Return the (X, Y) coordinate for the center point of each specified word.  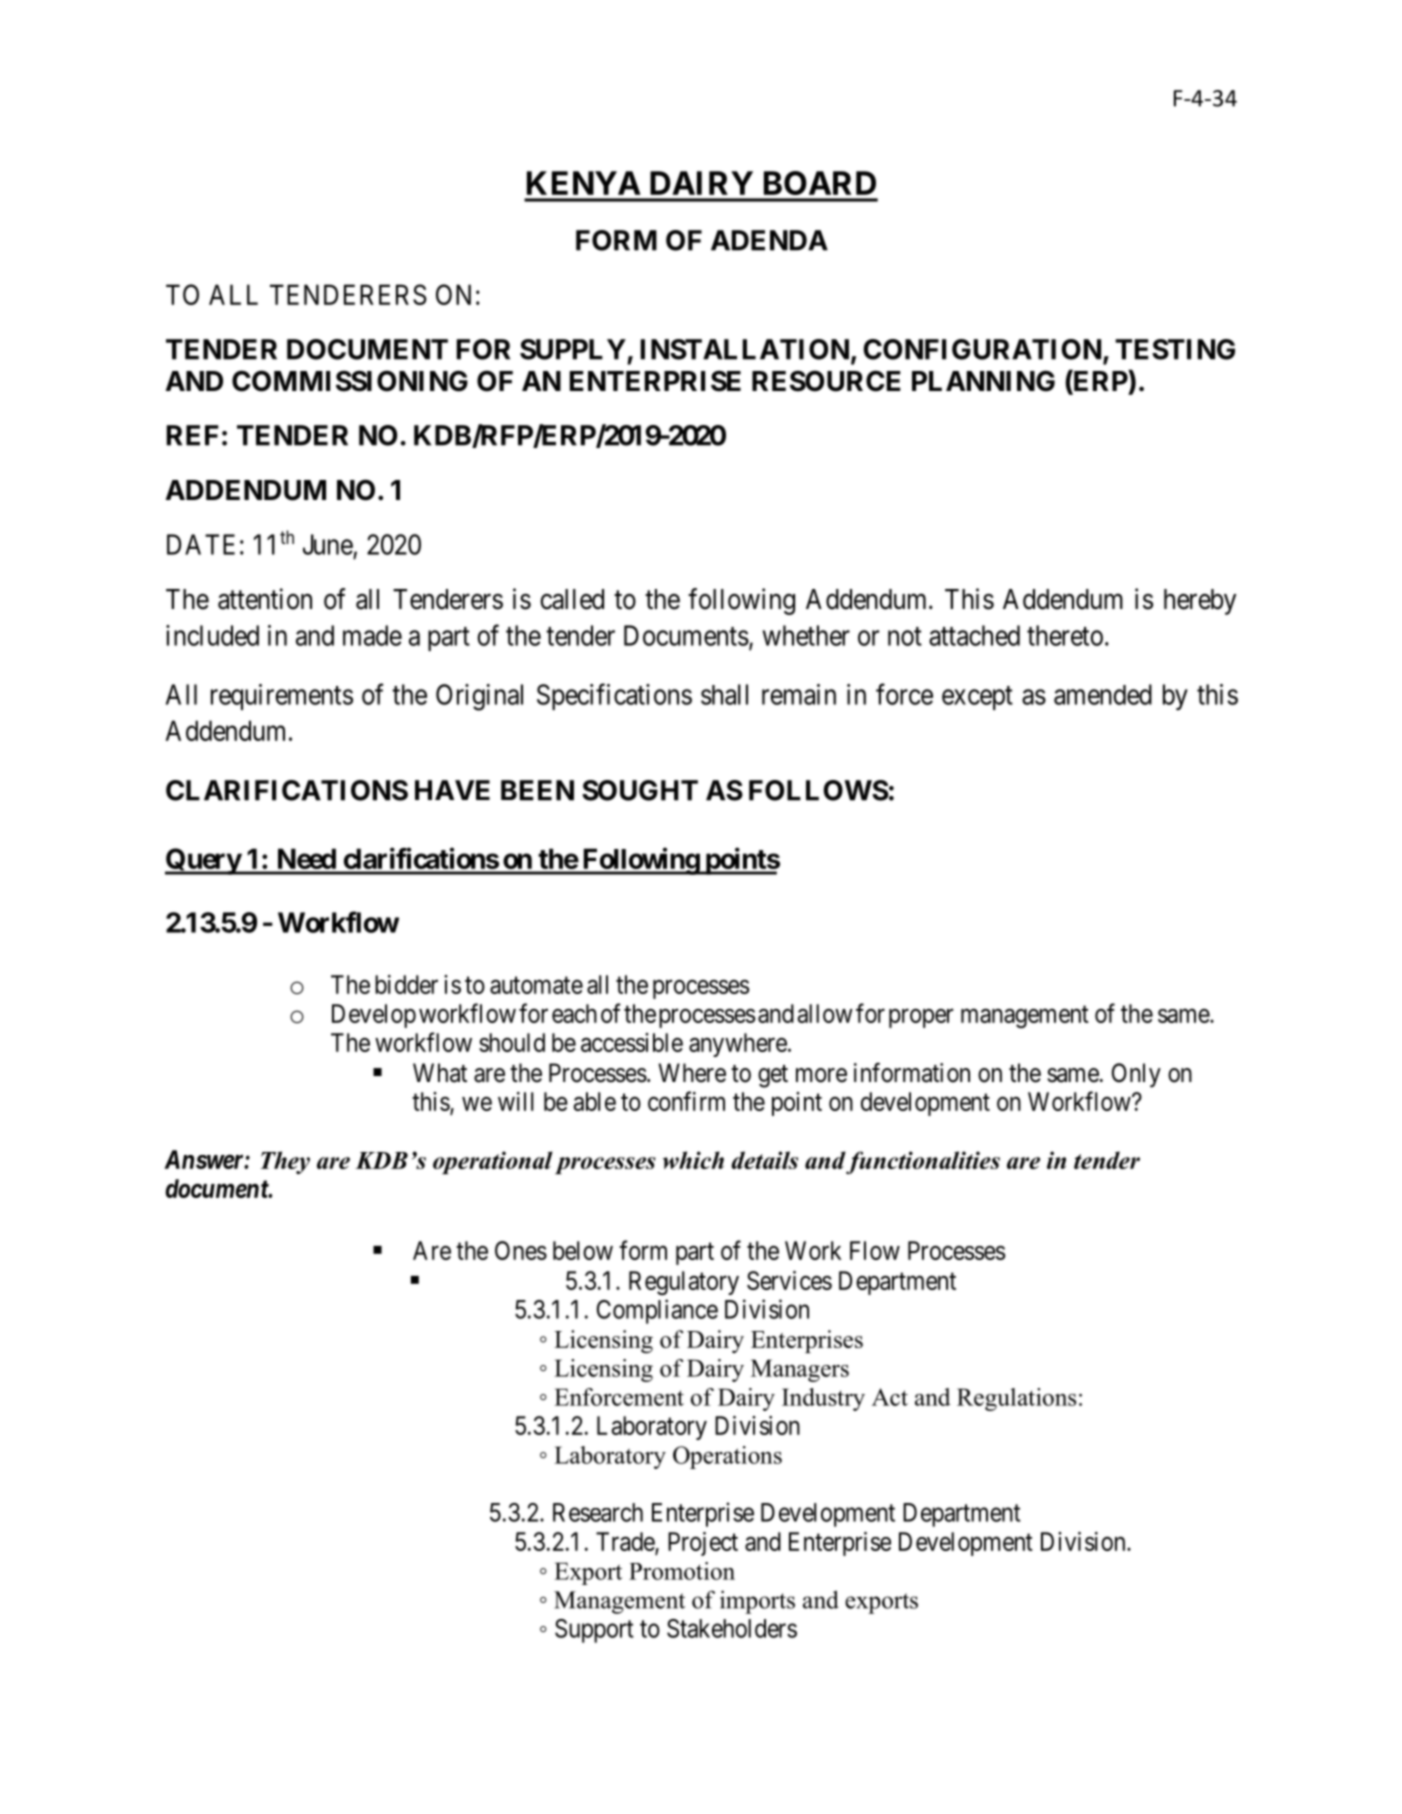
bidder (406, 984)
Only (1136, 1075)
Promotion (682, 1571)
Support (594, 1631)
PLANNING (983, 381)
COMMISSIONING (350, 381)
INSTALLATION (745, 349)
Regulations (1016, 1399)
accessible (632, 1042)
